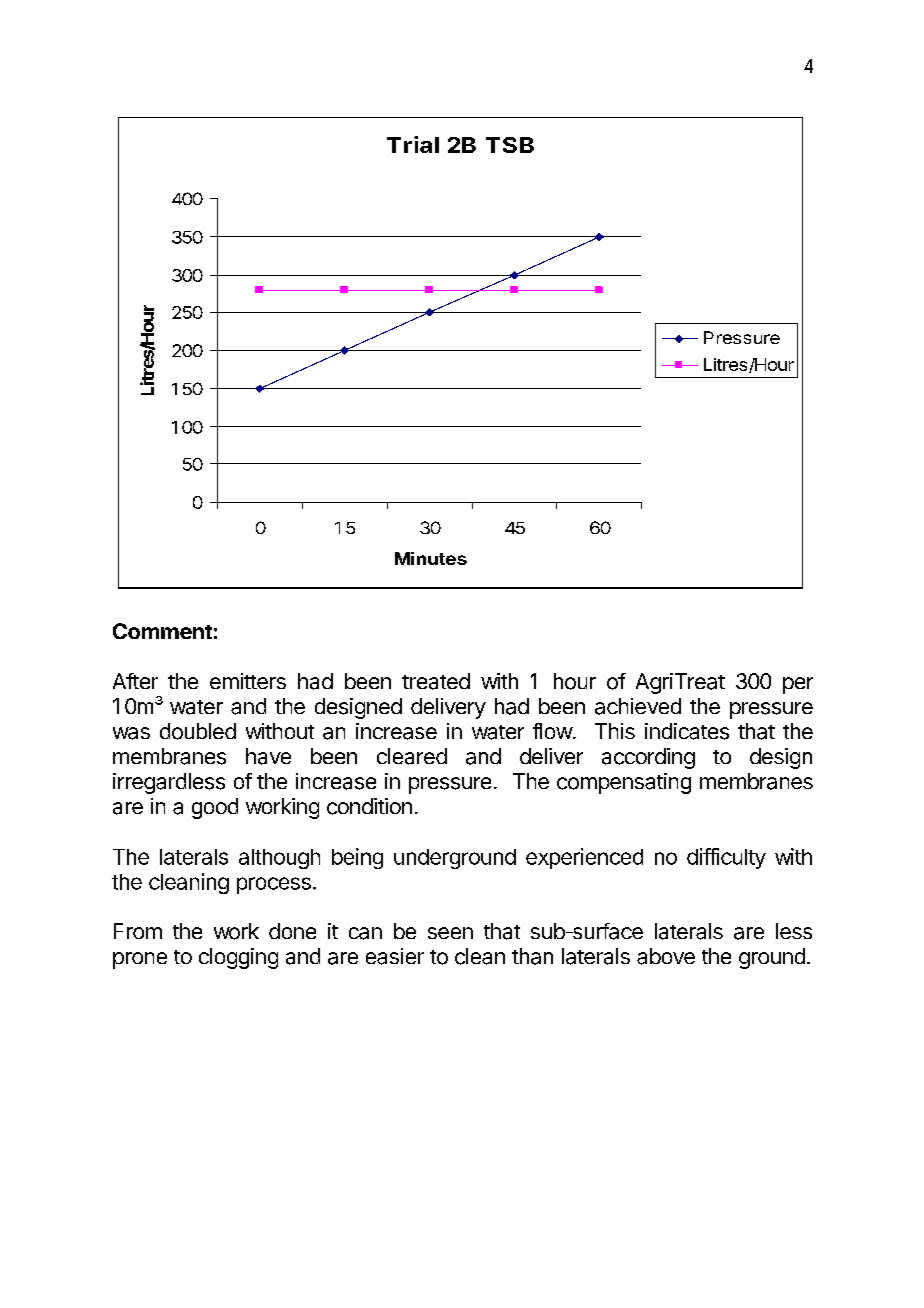 The image size is (924, 1308). What do you see at coordinates (638, 706) in the page?
I see `achieved` at bounding box center [638, 706].
